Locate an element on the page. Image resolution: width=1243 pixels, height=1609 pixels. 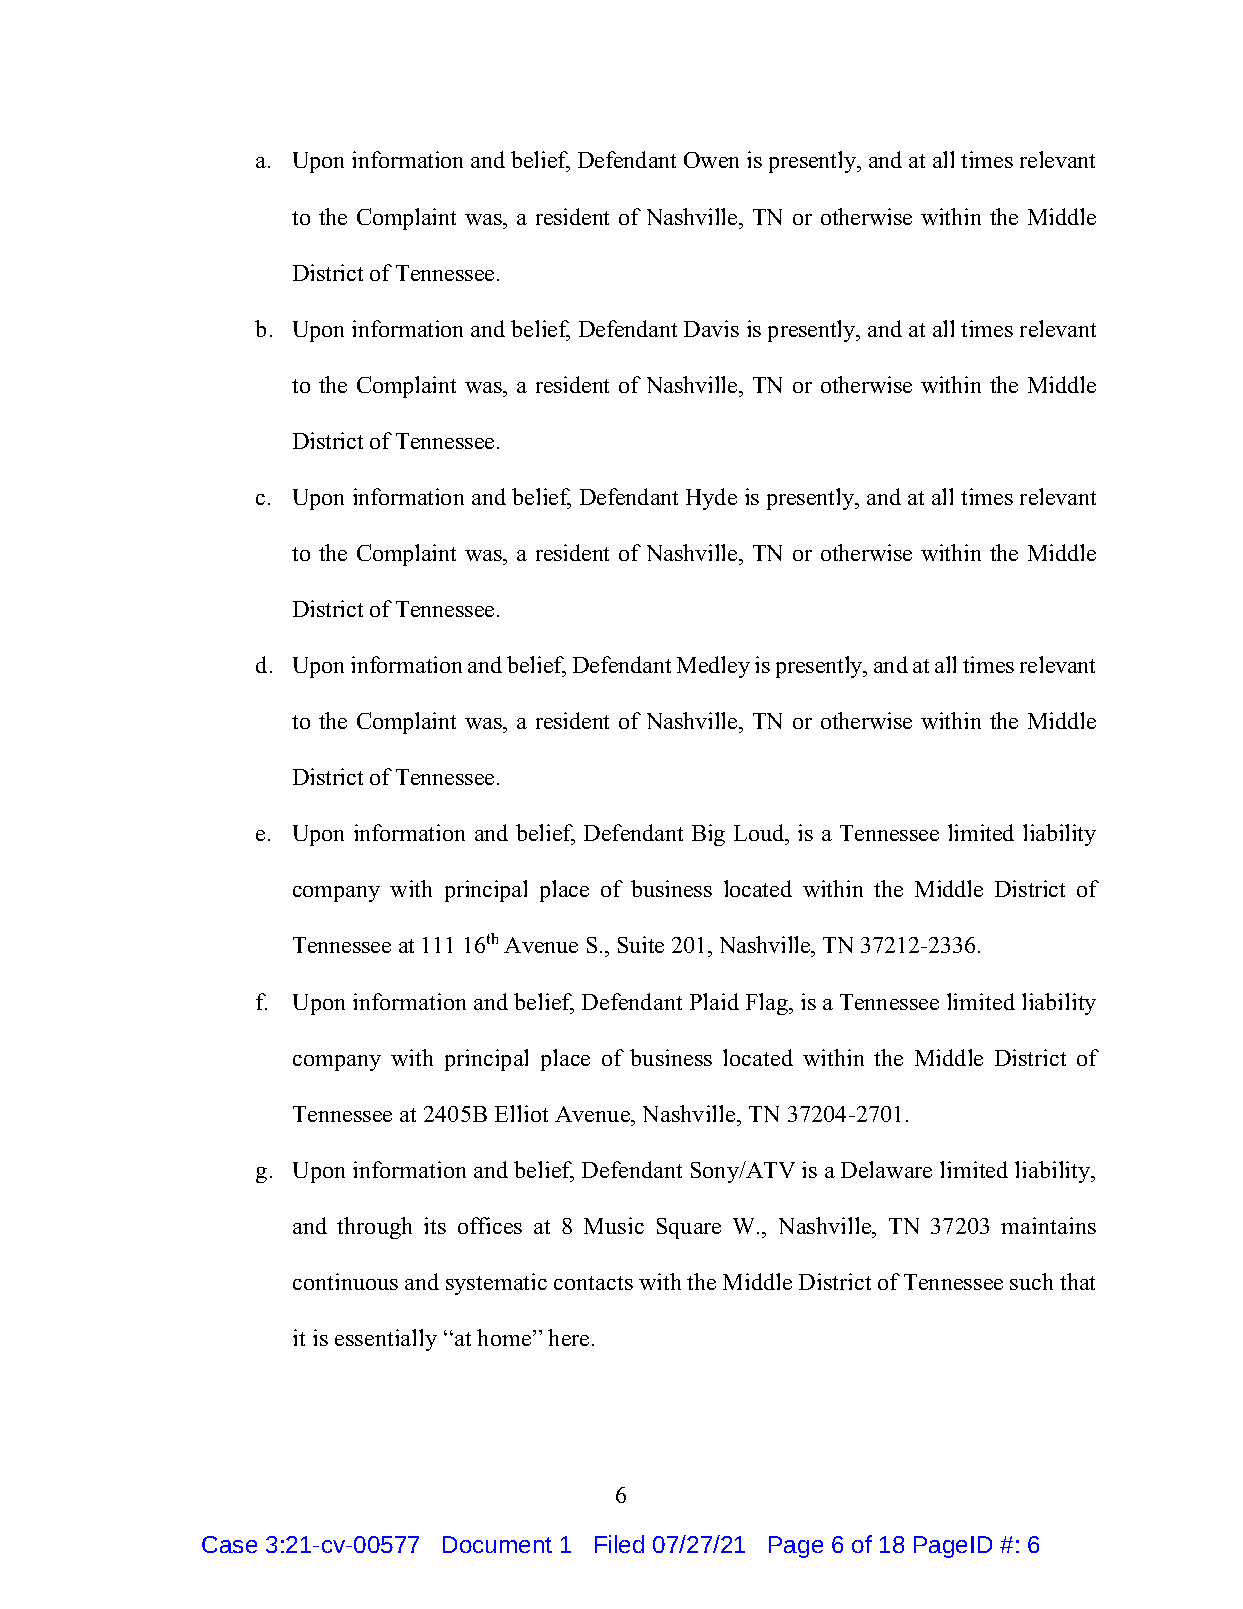
Hyde is located at coordinates (711, 499).
